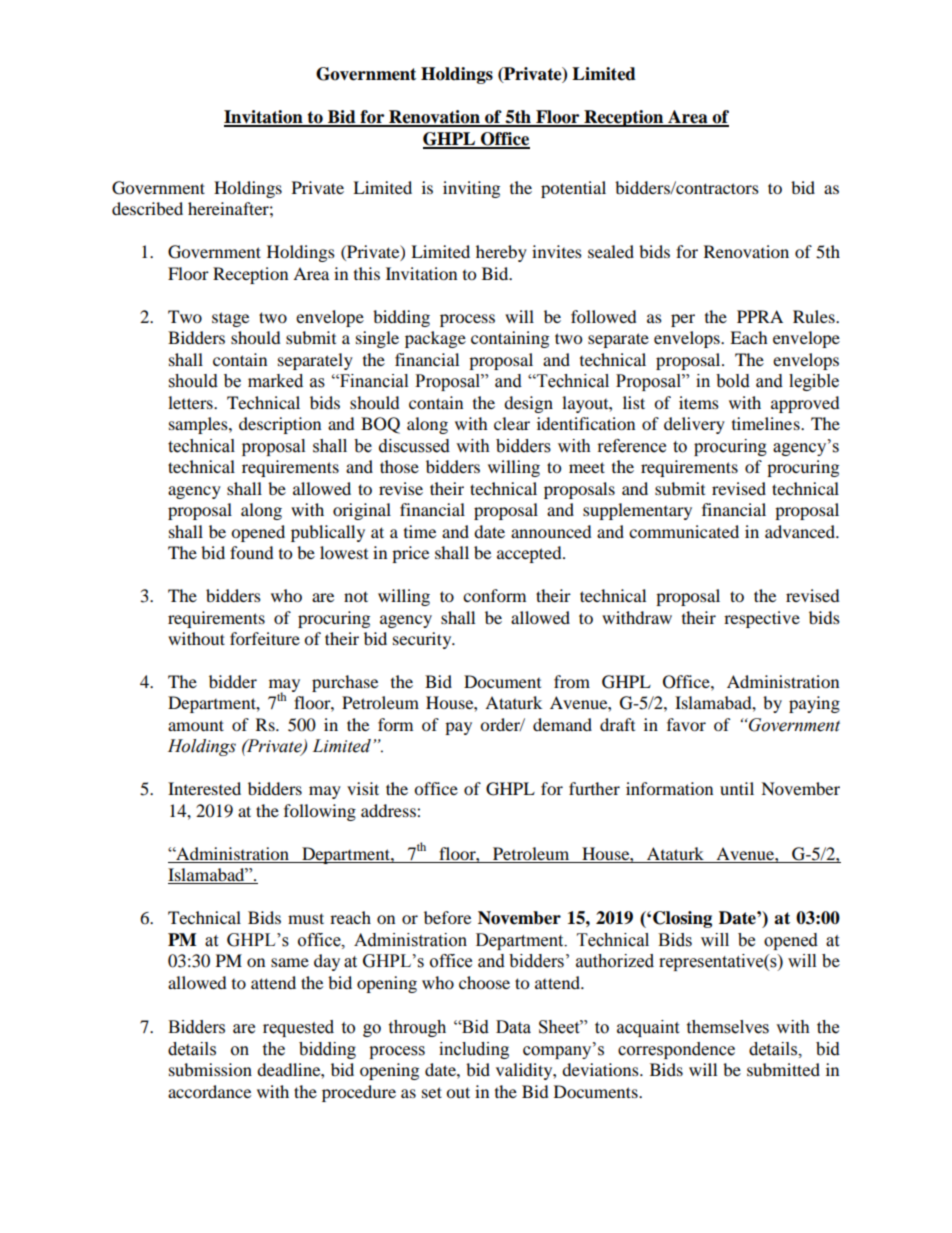 This screenshot has width=952, height=1233. What do you see at coordinates (210, 1069) in the screenshot?
I see `submission` at bounding box center [210, 1069].
